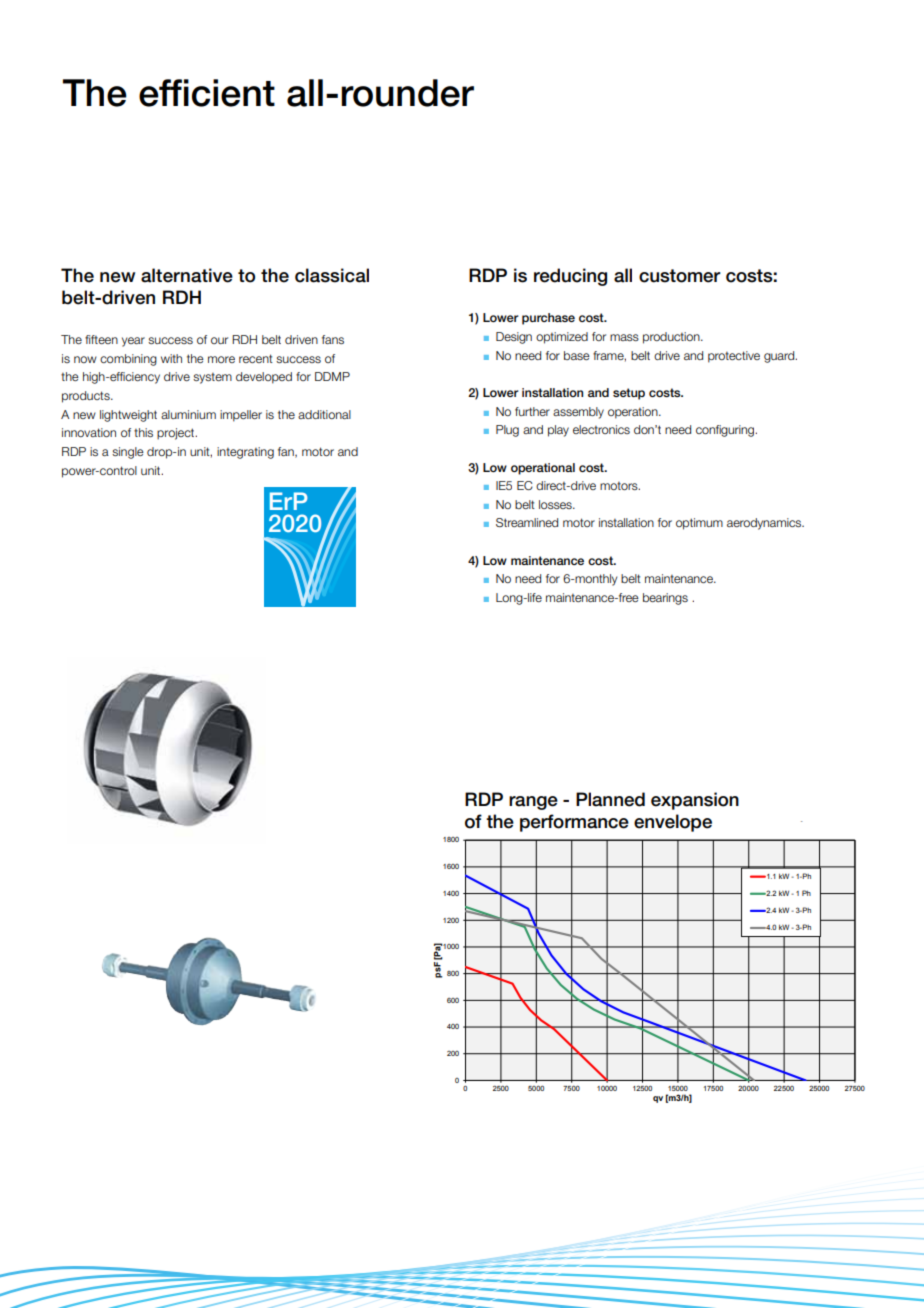 Image resolution: width=924 pixels, height=1308 pixels. What do you see at coordinates (672, 338) in the screenshot?
I see `production` at bounding box center [672, 338].
